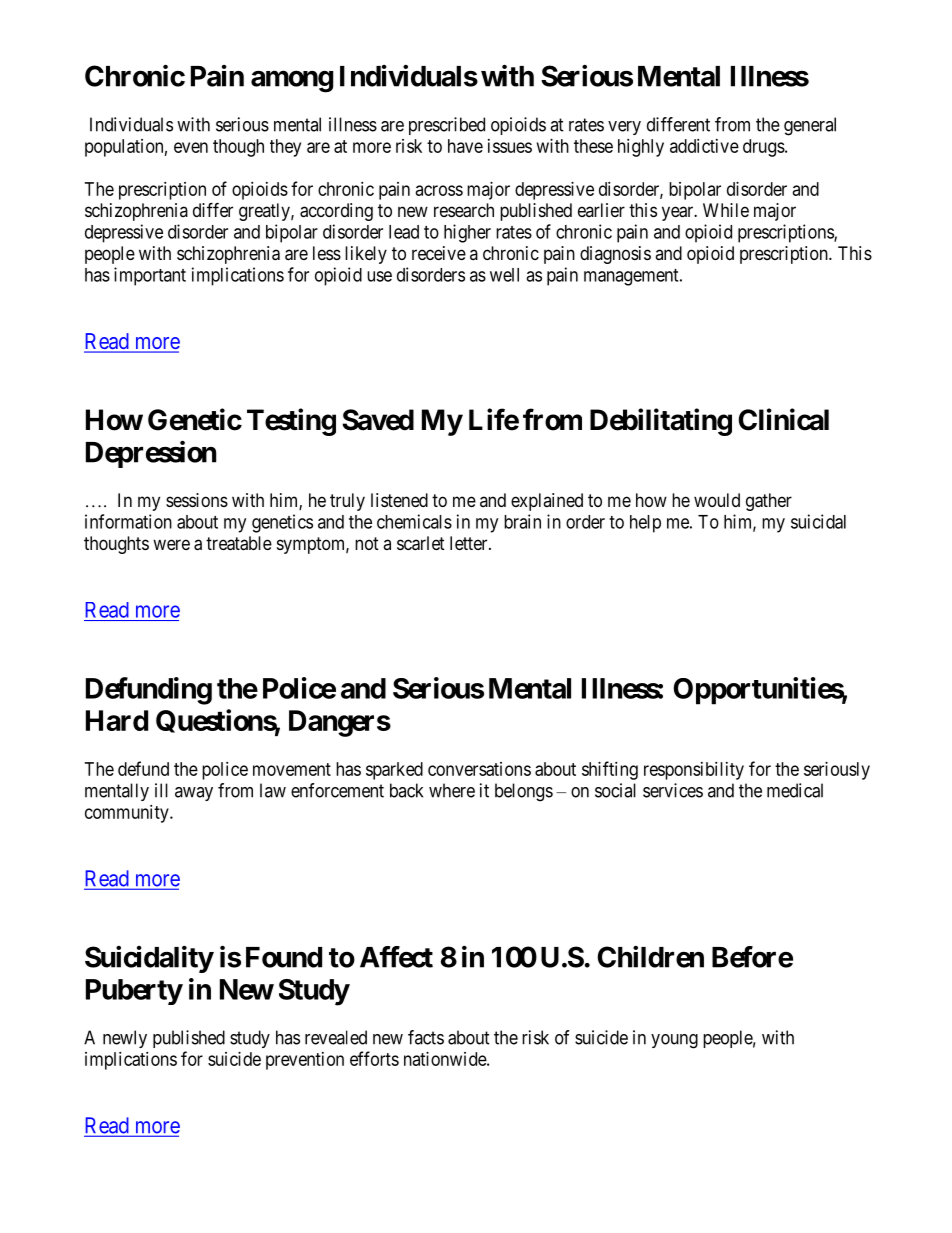  Describe the element at coordinates (704, 146) in the screenshot. I see `addictive` at that location.
